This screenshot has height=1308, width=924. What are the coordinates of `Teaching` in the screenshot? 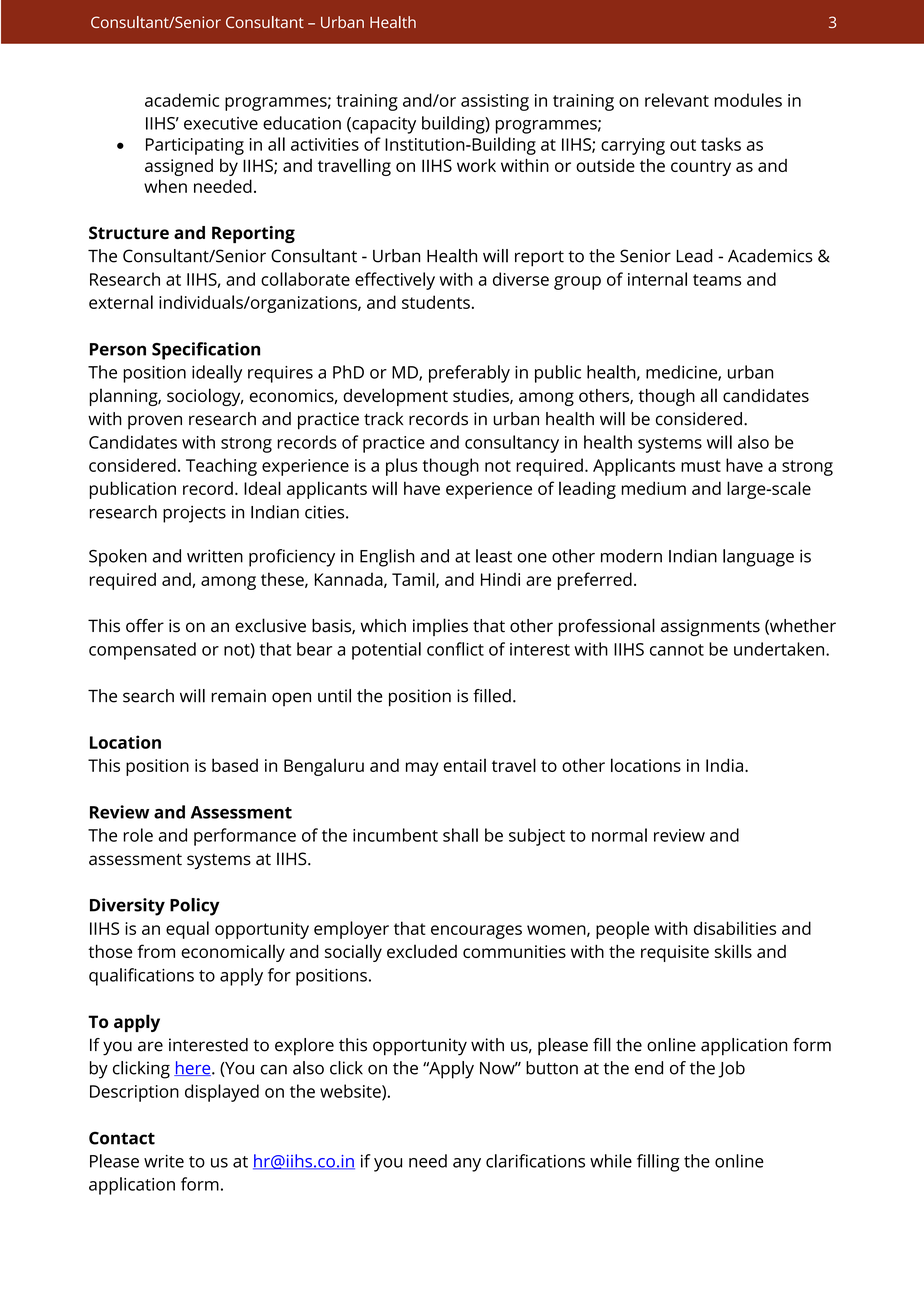 It's located at (221, 467).
